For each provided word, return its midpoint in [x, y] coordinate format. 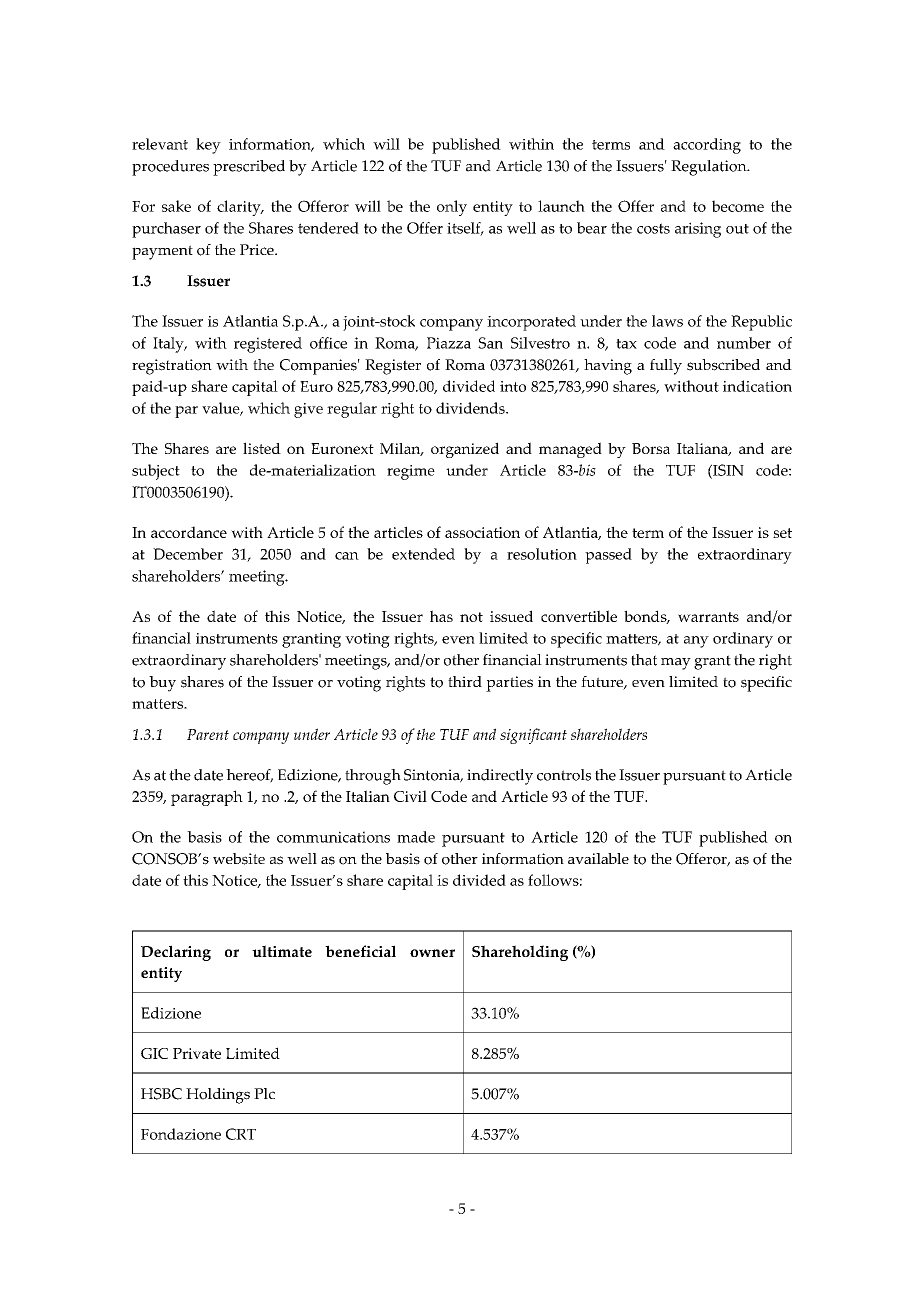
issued [511, 616]
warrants [708, 617]
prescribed [249, 168]
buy [162, 684]
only [452, 208]
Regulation [710, 168]
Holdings [218, 1096]
